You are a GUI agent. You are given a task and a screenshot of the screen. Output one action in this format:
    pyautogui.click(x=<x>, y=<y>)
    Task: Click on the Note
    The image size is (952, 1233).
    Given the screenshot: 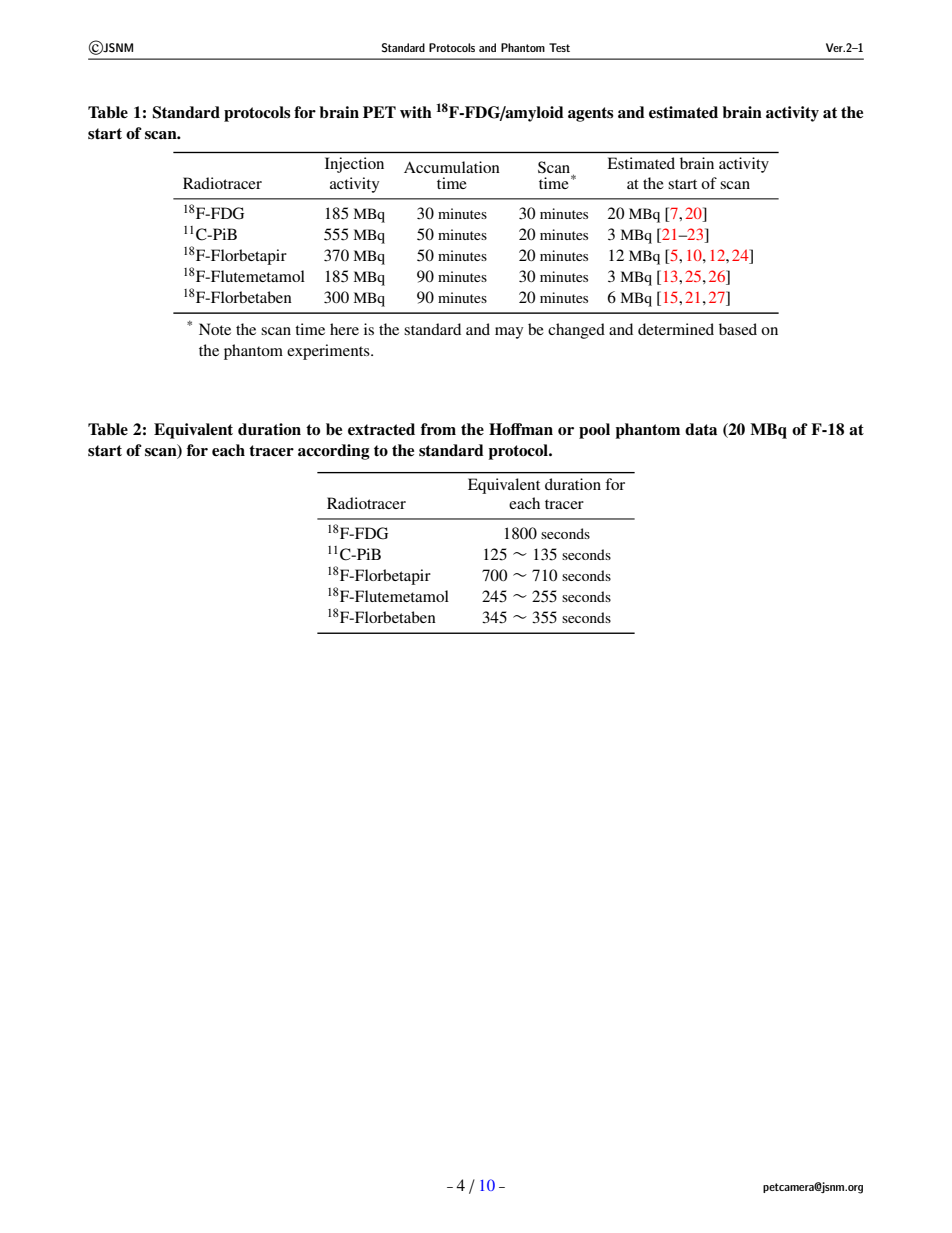 What is the action you would take?
    pyautogui.click(x=215, y=329)
